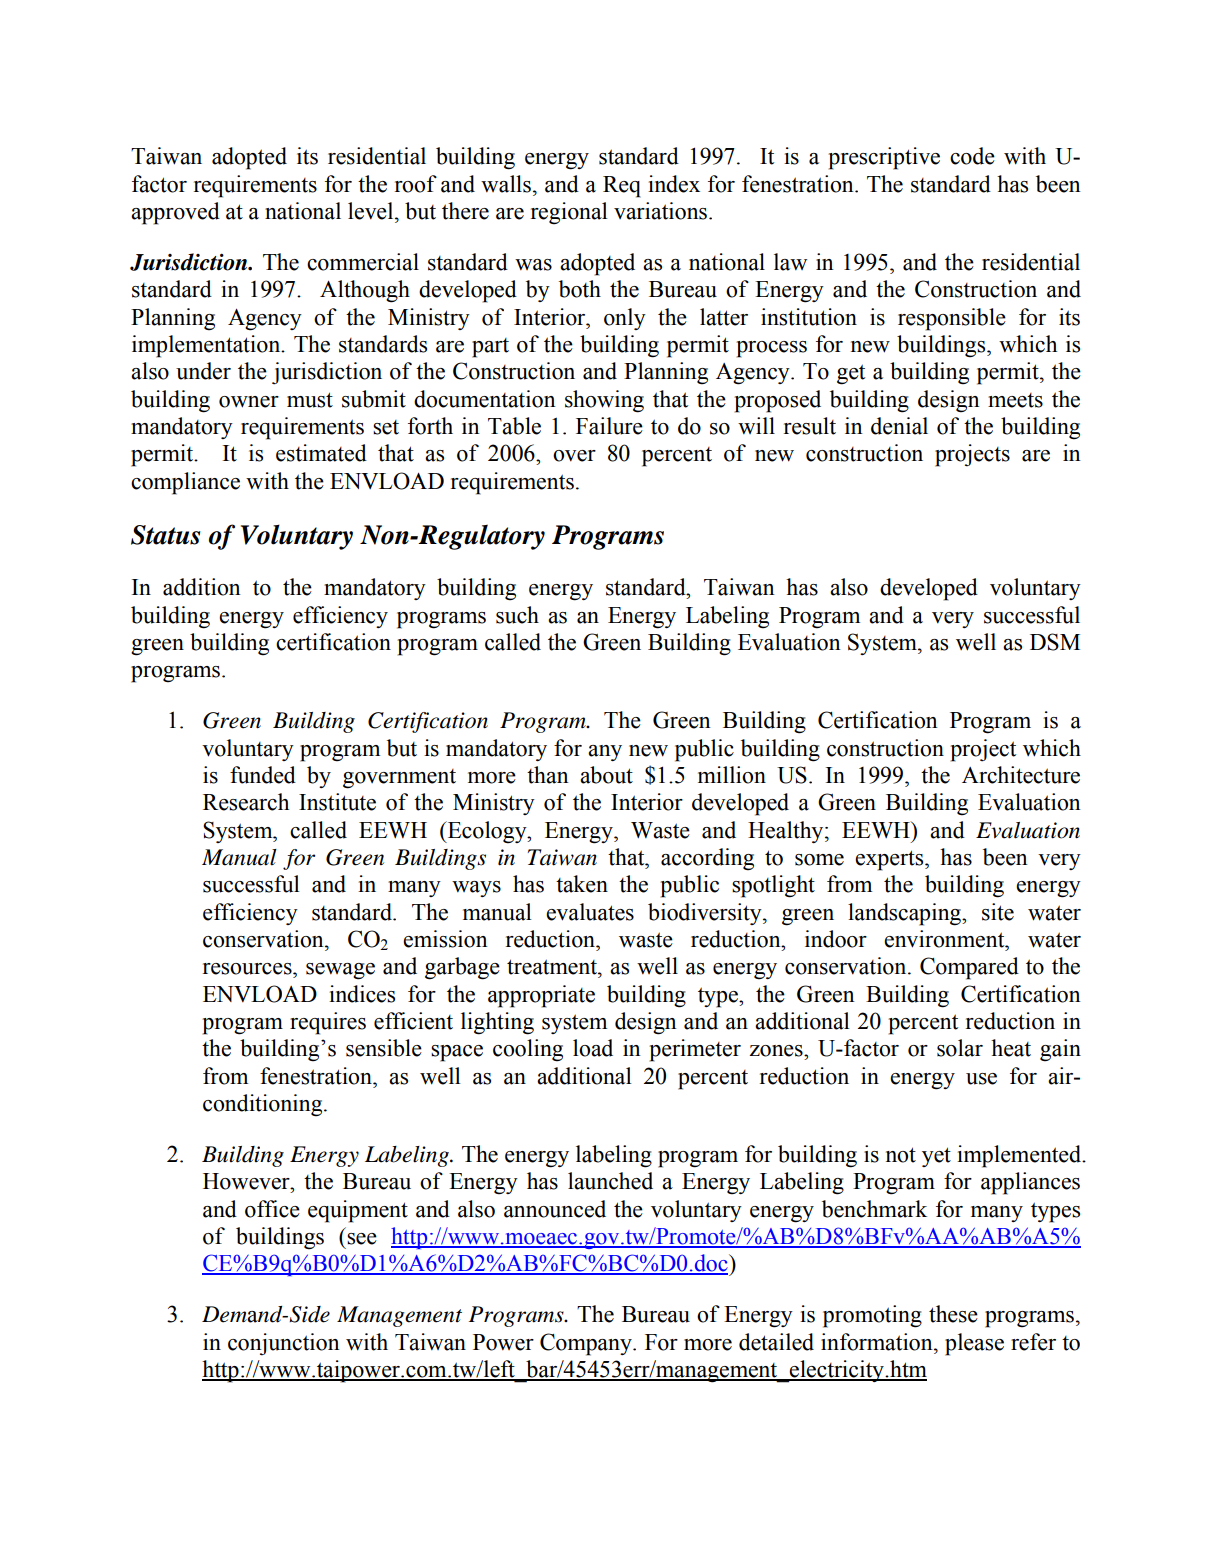  What do you see at coordinates (582, 884) in the image?
I see `taken` at bounding box center [582, 884].
